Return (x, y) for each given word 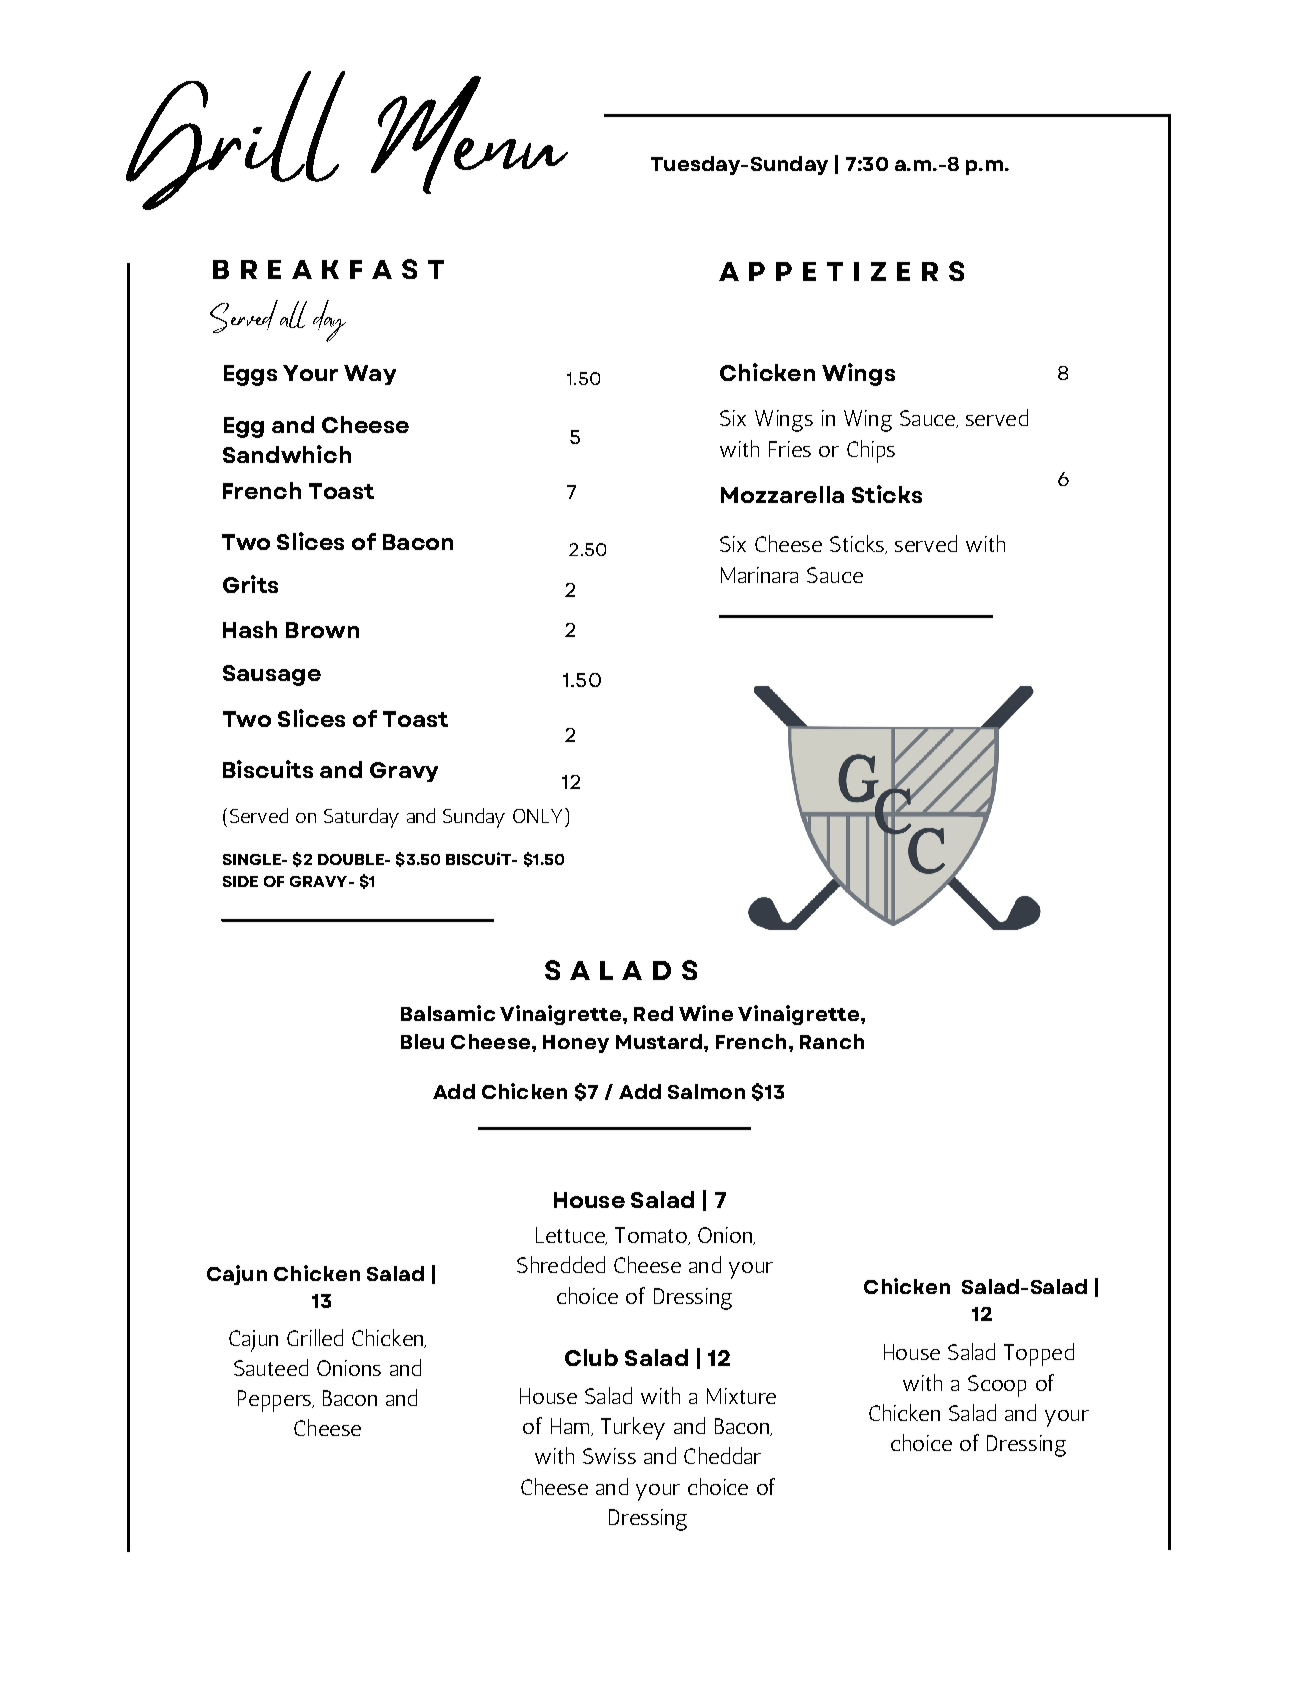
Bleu (422, 1041)
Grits (250, 584)
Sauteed (271, 1367)
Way (370, 375)
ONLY (537, 816)
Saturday (361, 818)
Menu (469, 135)
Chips (871, 451)
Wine (706, 1013)
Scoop (997, 1386)
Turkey (633, 1428)
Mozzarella (782, 494)
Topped (1039, 1354)
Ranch (832, 1041)
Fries (790, 449)
